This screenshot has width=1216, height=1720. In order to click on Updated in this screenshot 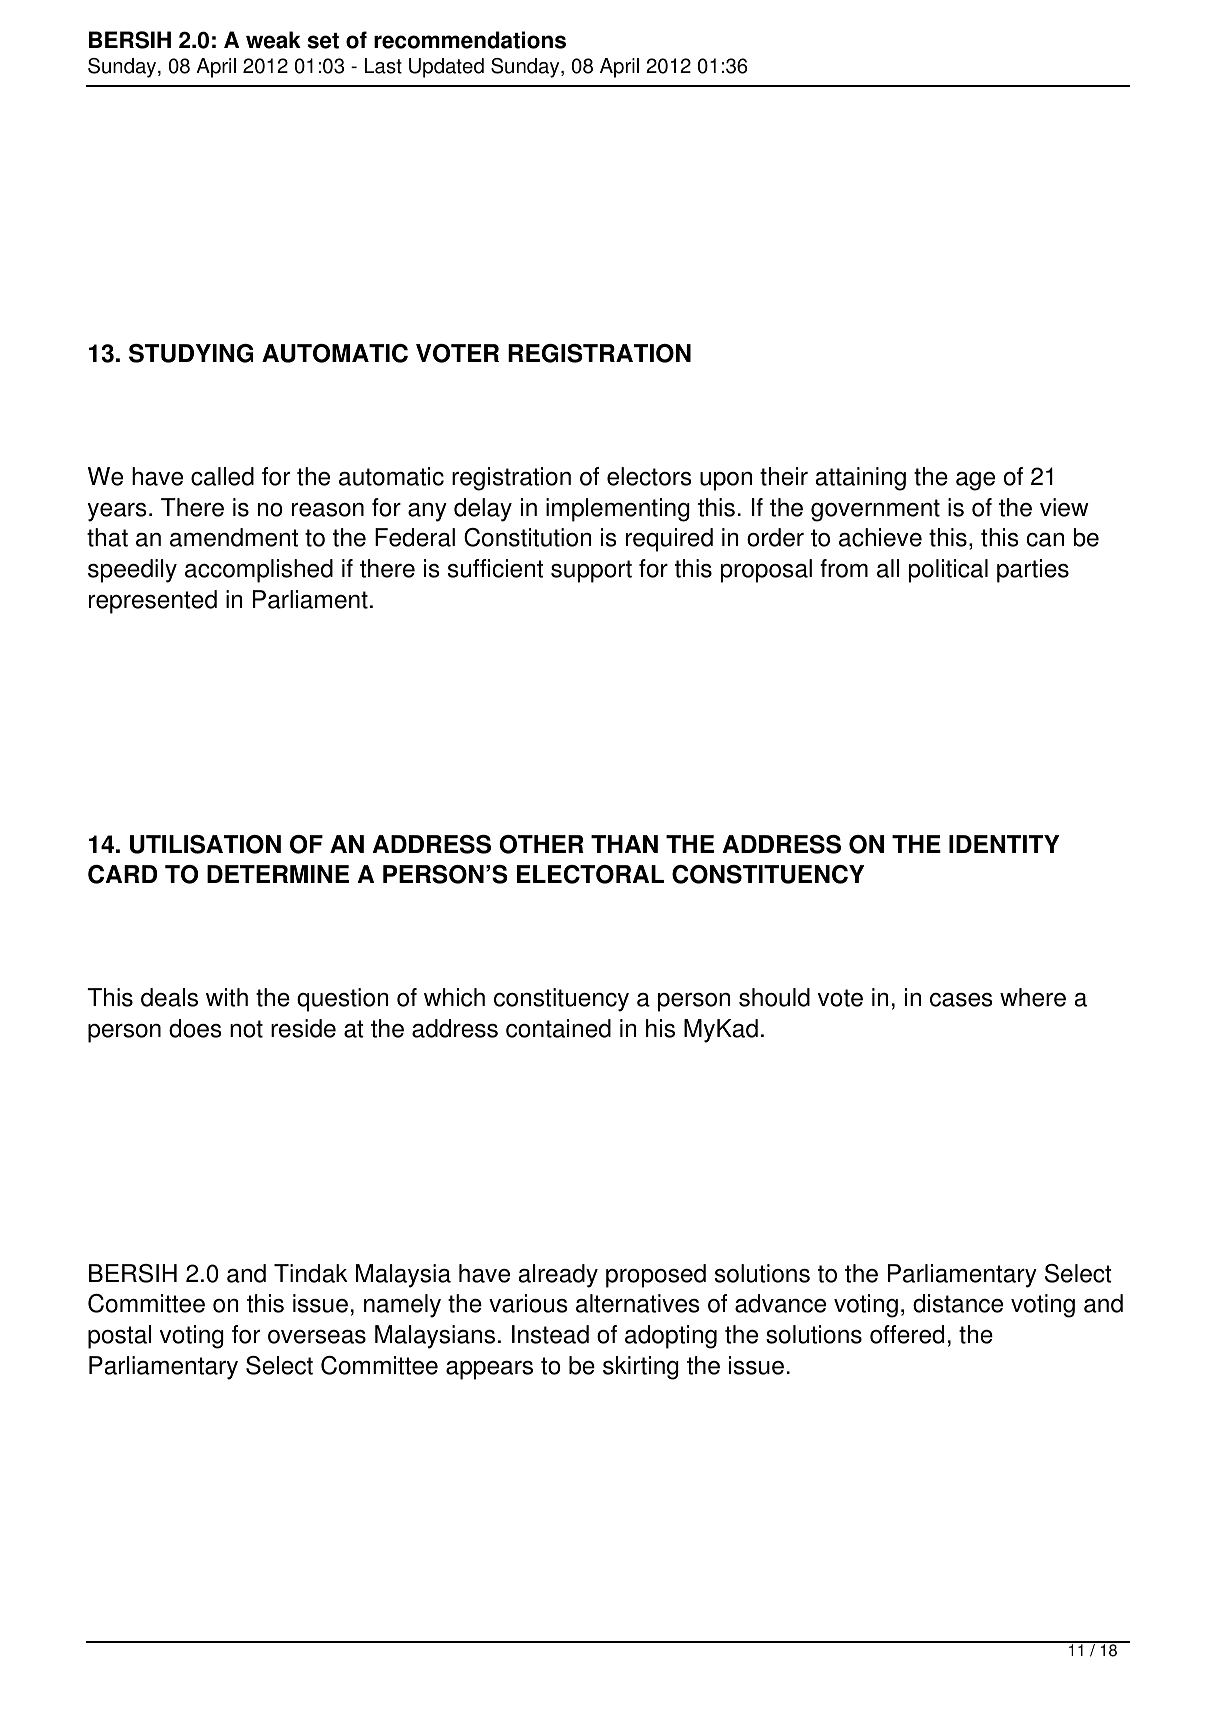, I will do `click(446, 68)`.
